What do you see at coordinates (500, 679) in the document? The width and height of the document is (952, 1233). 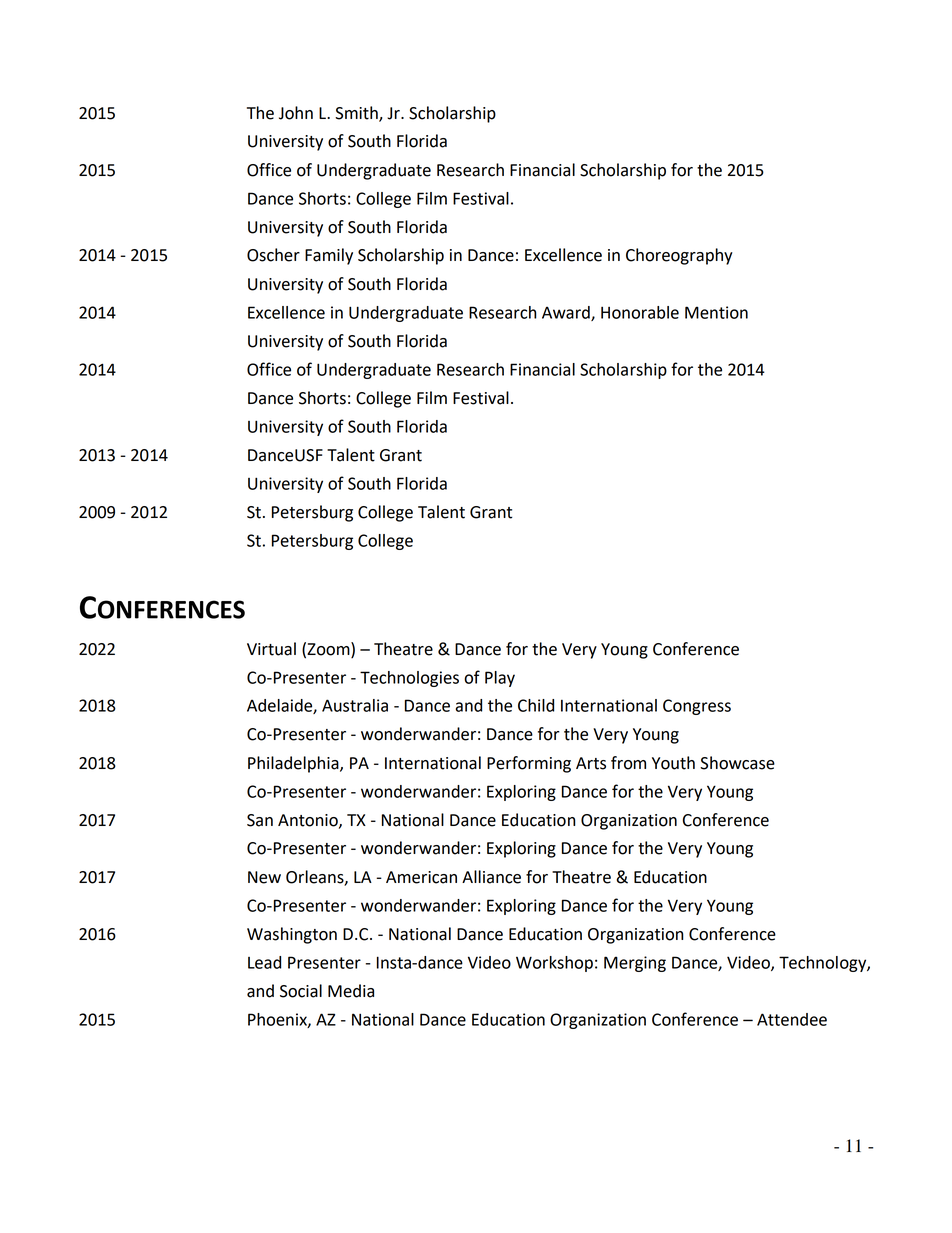 I see `Play` at bounding box center [500, 679].
